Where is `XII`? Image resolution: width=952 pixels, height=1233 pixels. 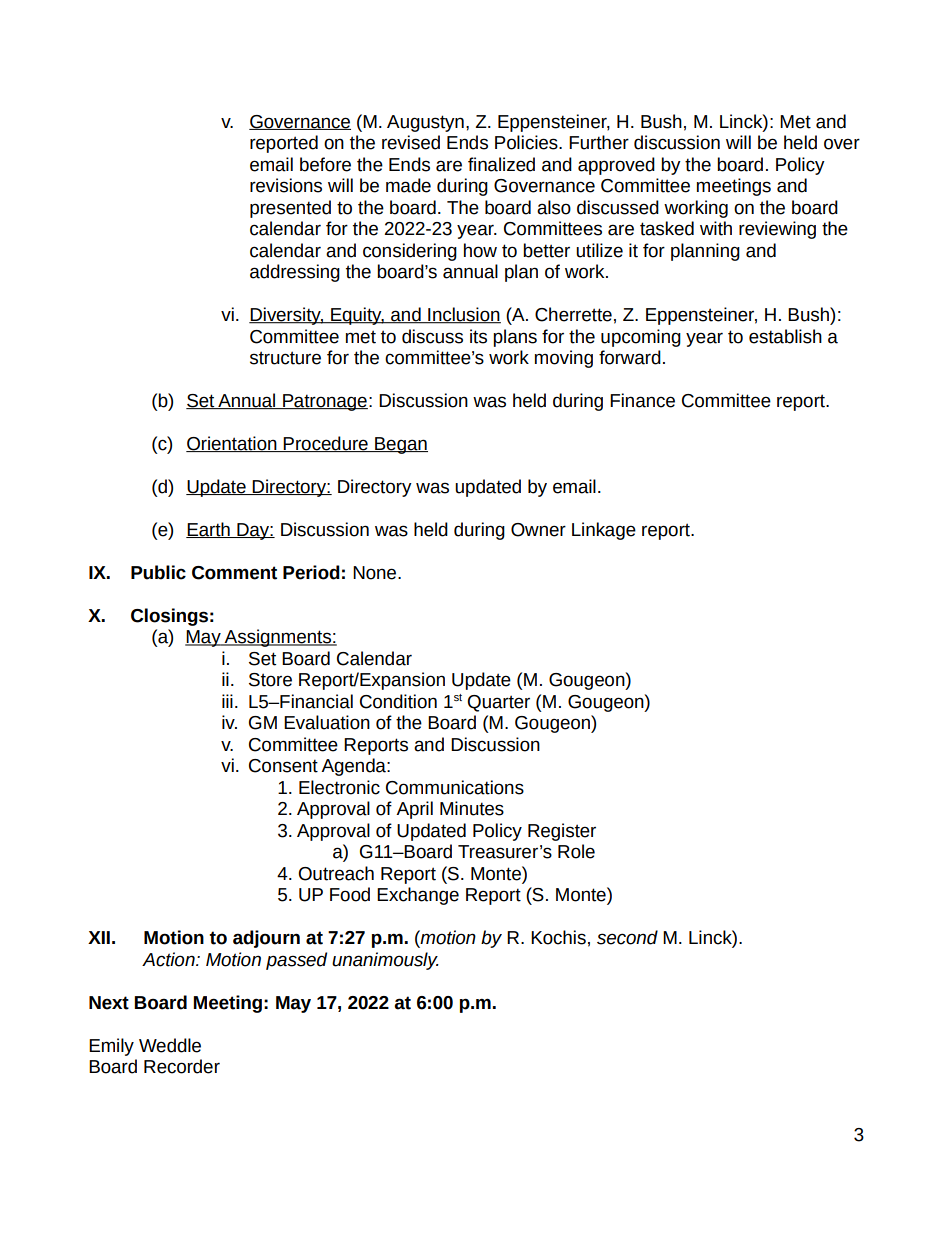 XII is located at coordinates (99, 937).
